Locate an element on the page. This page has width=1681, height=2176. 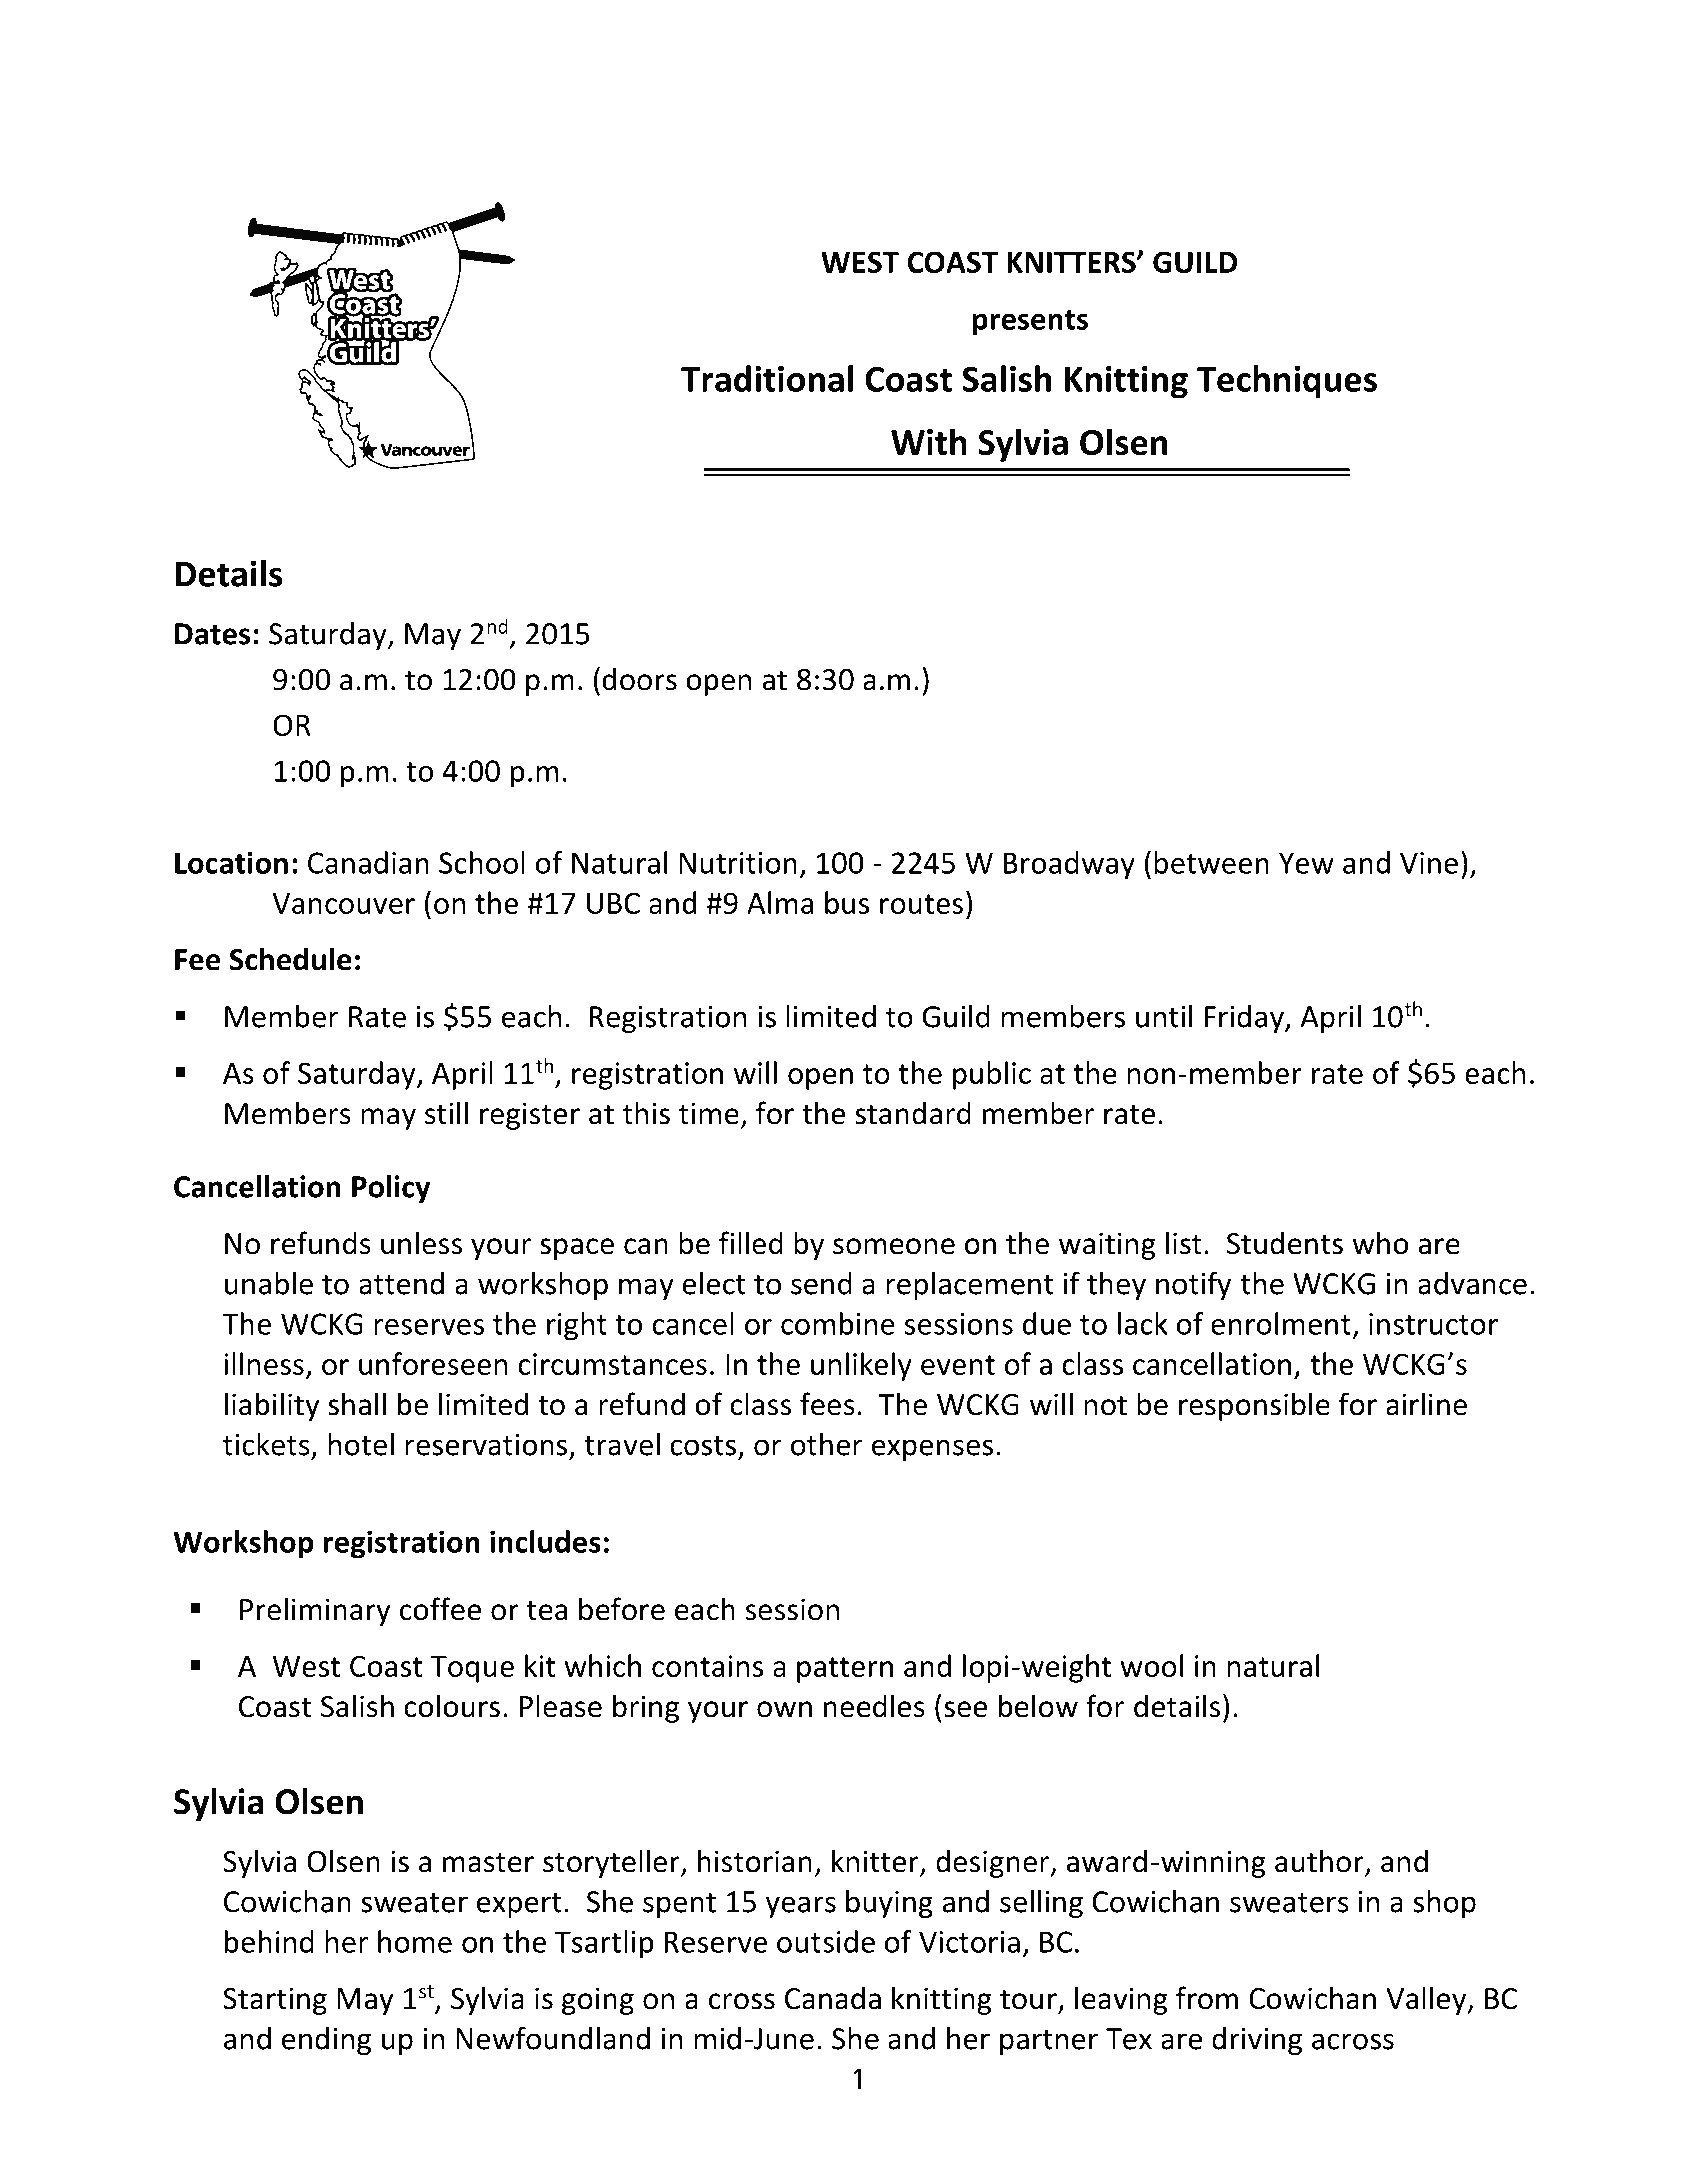
Schedule is located at coordinates (290, 959).
